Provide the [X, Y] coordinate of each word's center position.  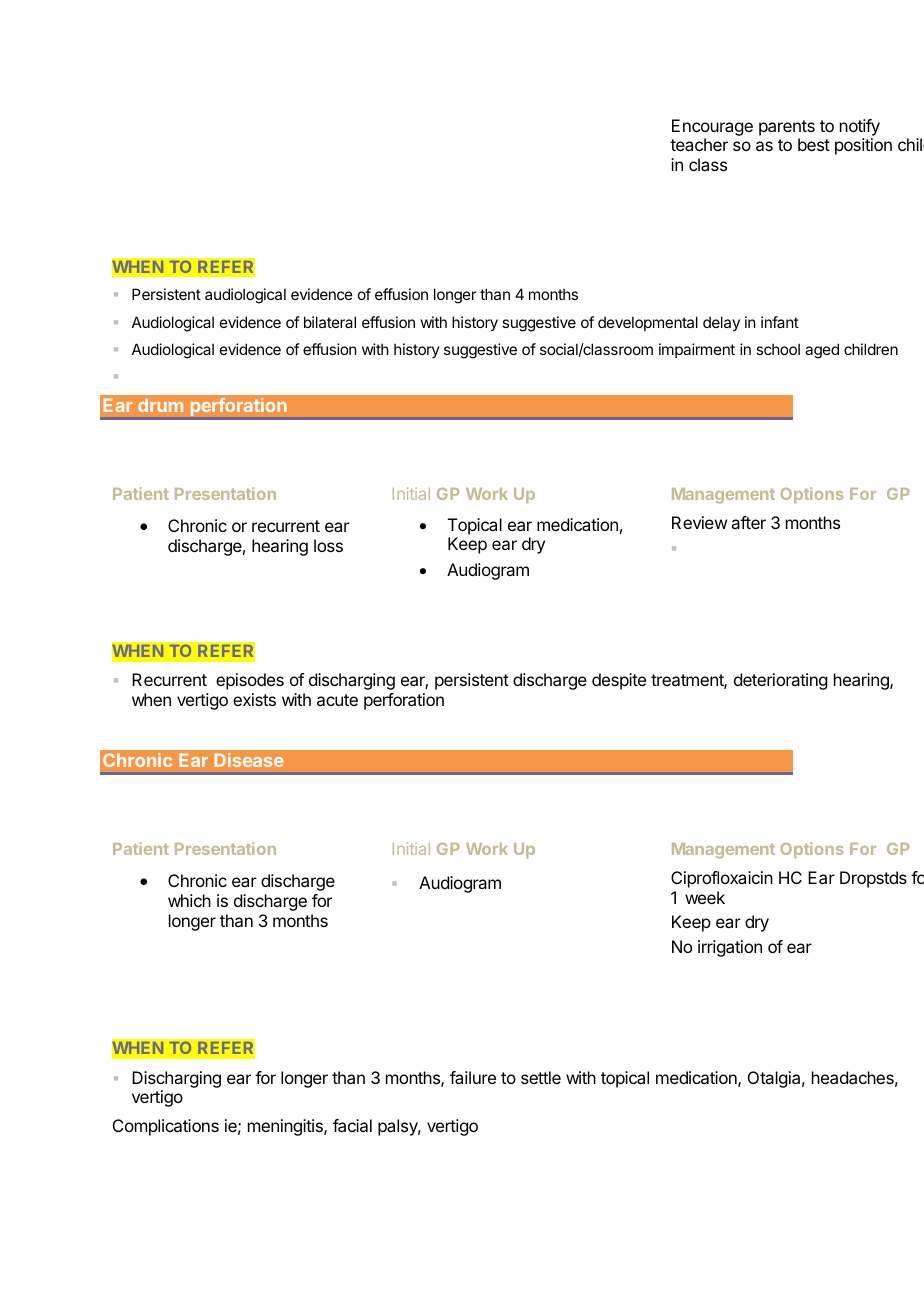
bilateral [330, 322]
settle [541, 1077]
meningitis [286, 1127]
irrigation [730, 948]
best [814, 144]
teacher [699, 144]
